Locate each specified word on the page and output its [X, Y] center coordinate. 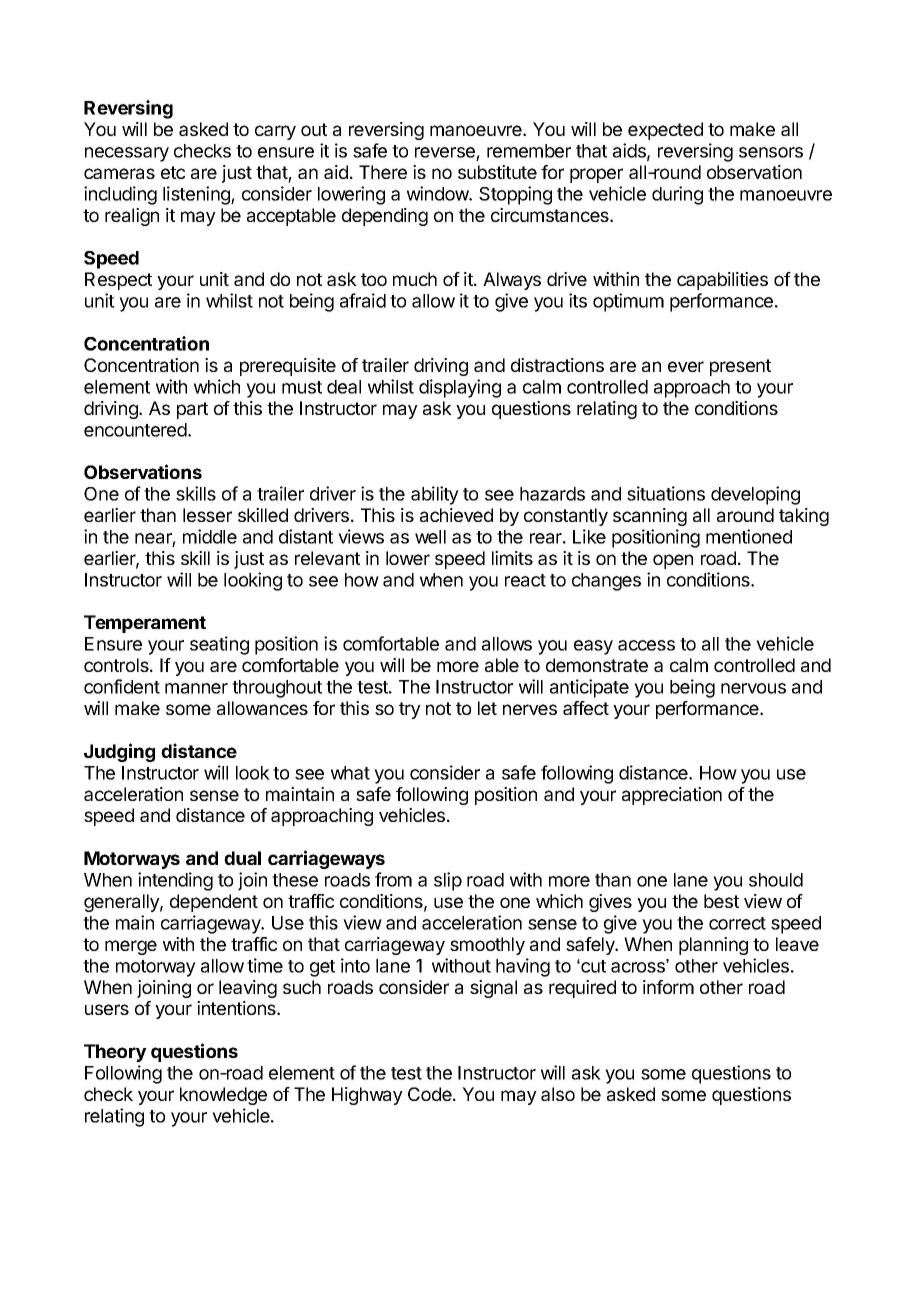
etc [173, 172]
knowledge [223, 1096]
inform [668, 987]
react [525, 580]
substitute [497, 172]
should [776, 880]
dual [242, 858]
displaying [460, 388]
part [192, 410]
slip [448, 881]
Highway [367, 1096]
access [646, 645]
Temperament [145, 624]
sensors [771, 152]
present [740, 367]
